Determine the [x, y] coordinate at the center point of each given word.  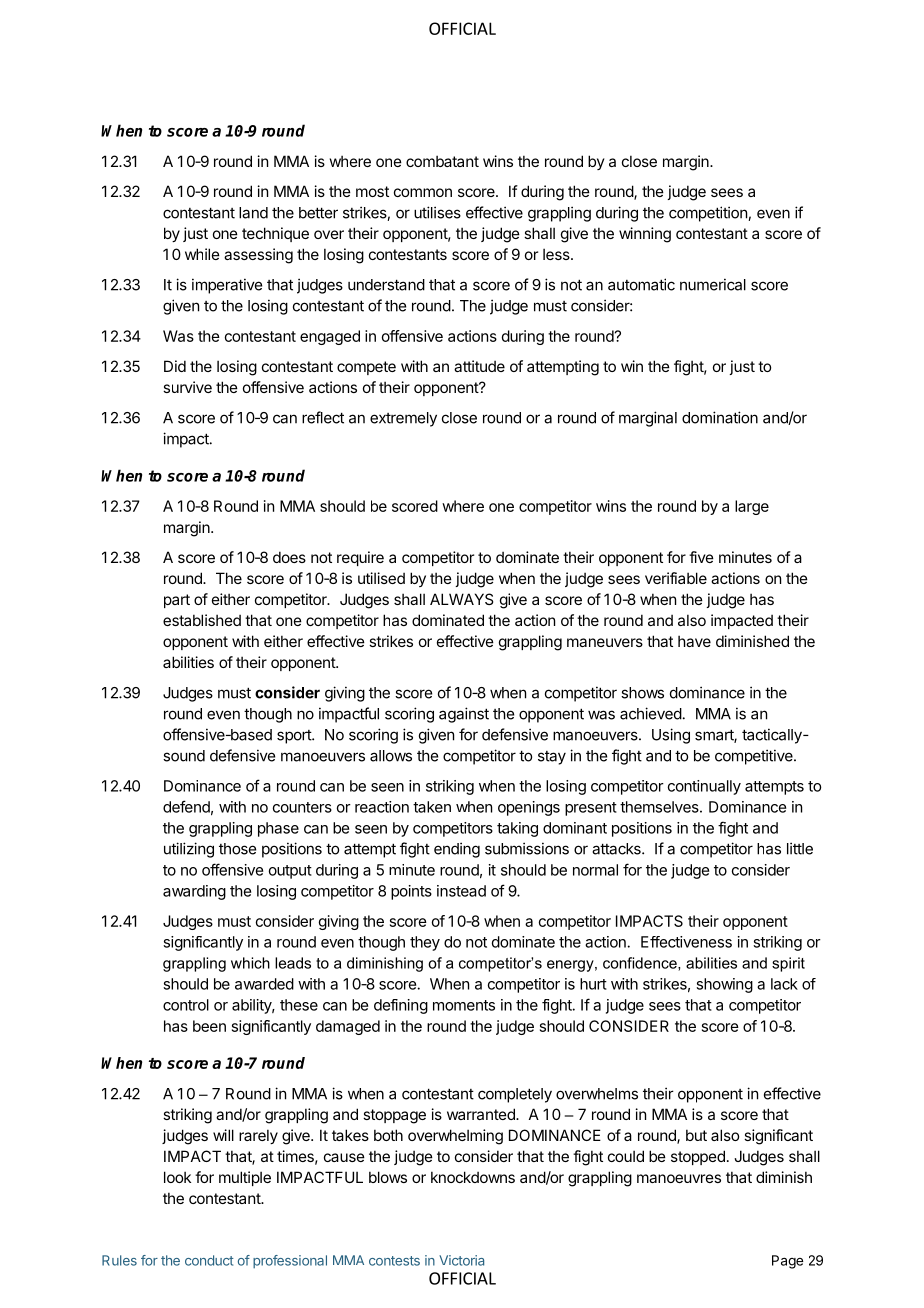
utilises [437, 212]
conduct [209, 1260]
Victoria [461, 1260]
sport [295, 737]
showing [724, 985]
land [253, 213]
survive [187, 387]
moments [464, 1005]
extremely [403, 419]
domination [720, 417]
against [464, 715]
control [186, 1005]
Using [671, 736]
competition [709, 214]
